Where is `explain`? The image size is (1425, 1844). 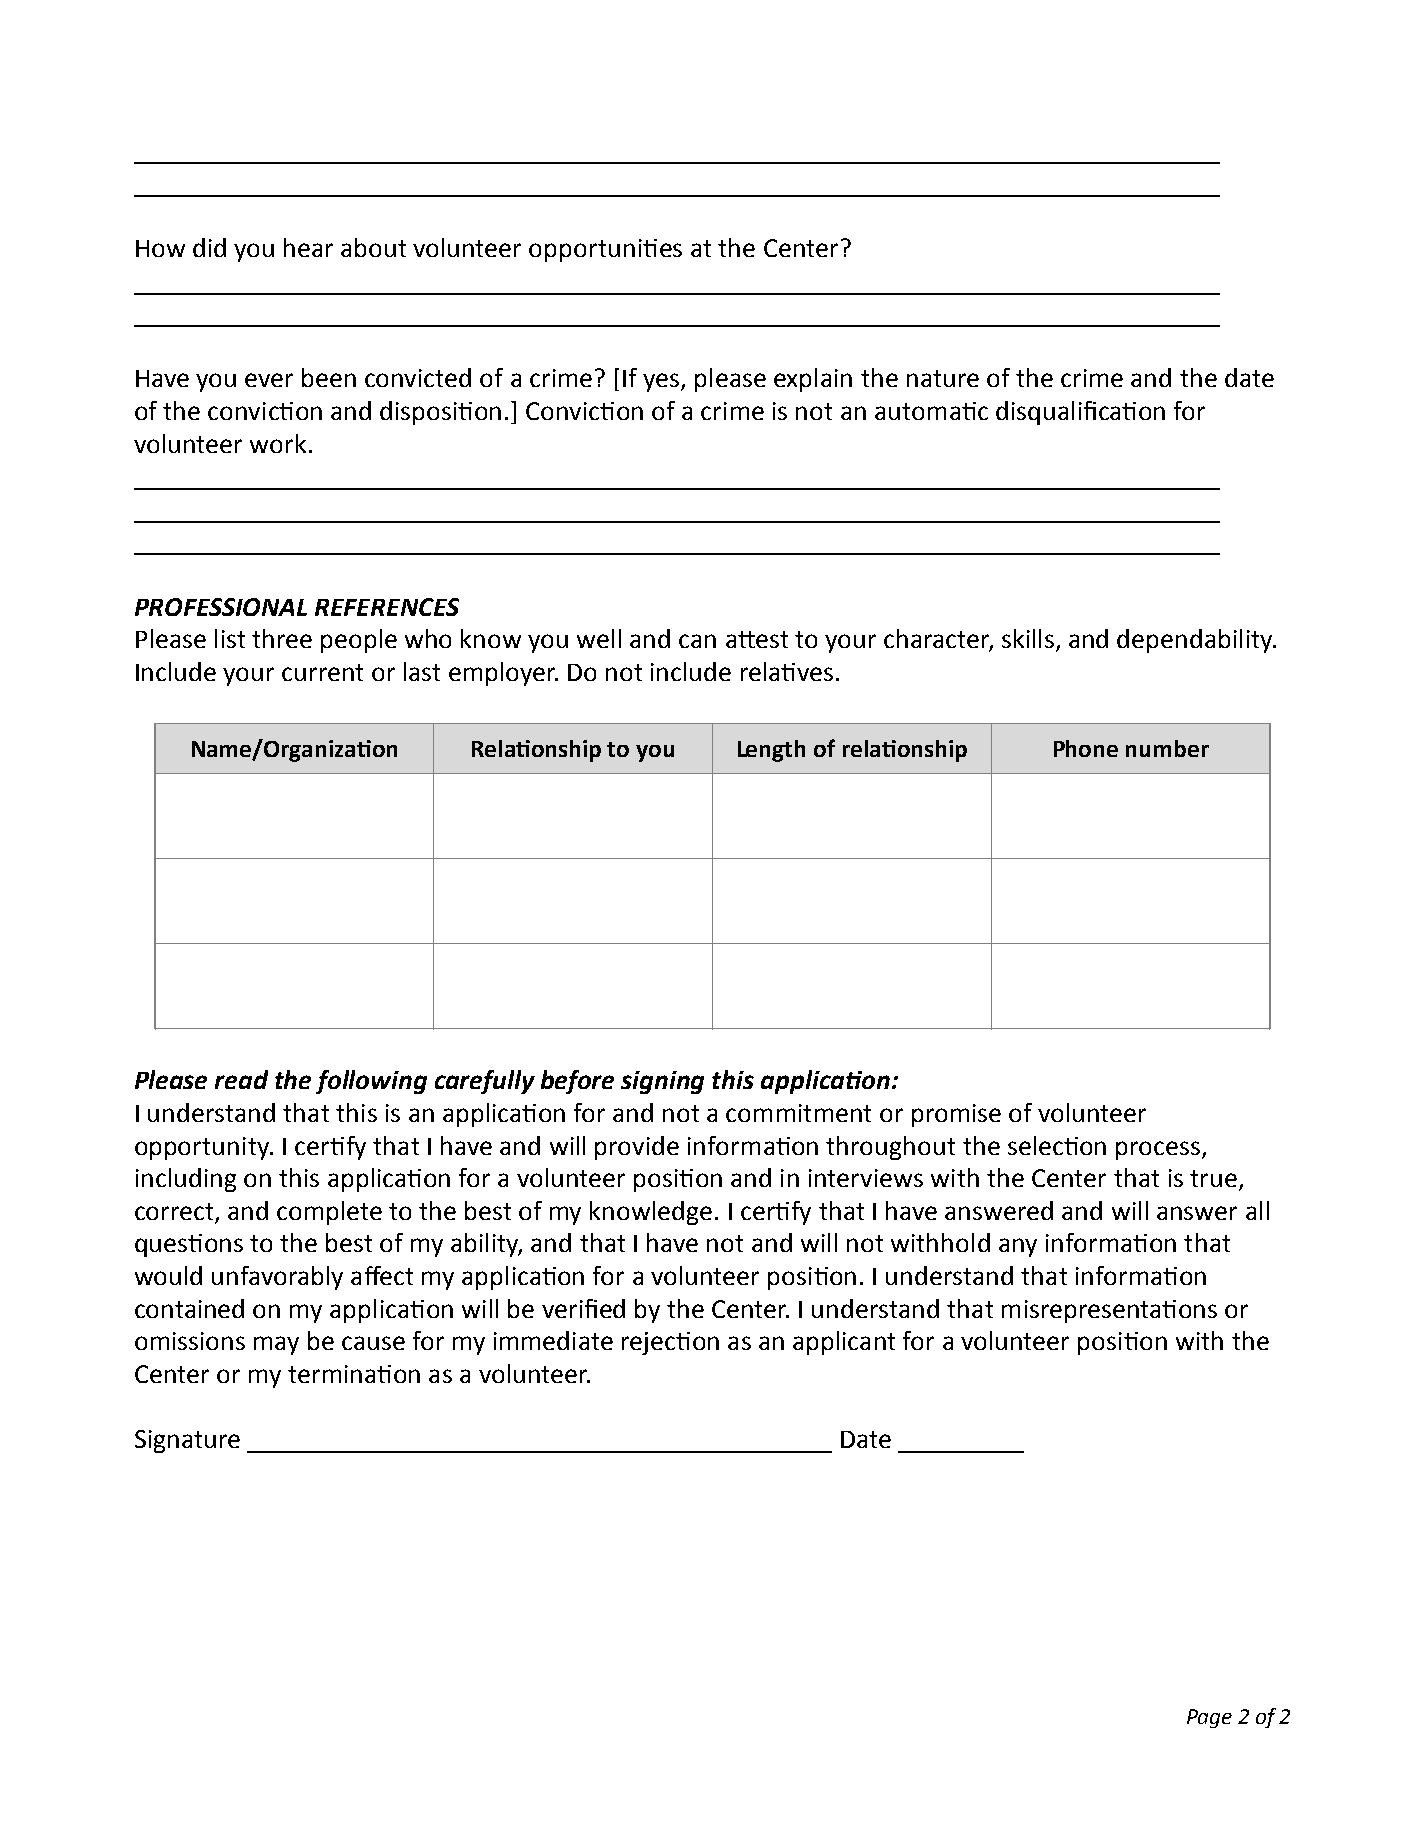
explain is located at coordinates (813, 380).
